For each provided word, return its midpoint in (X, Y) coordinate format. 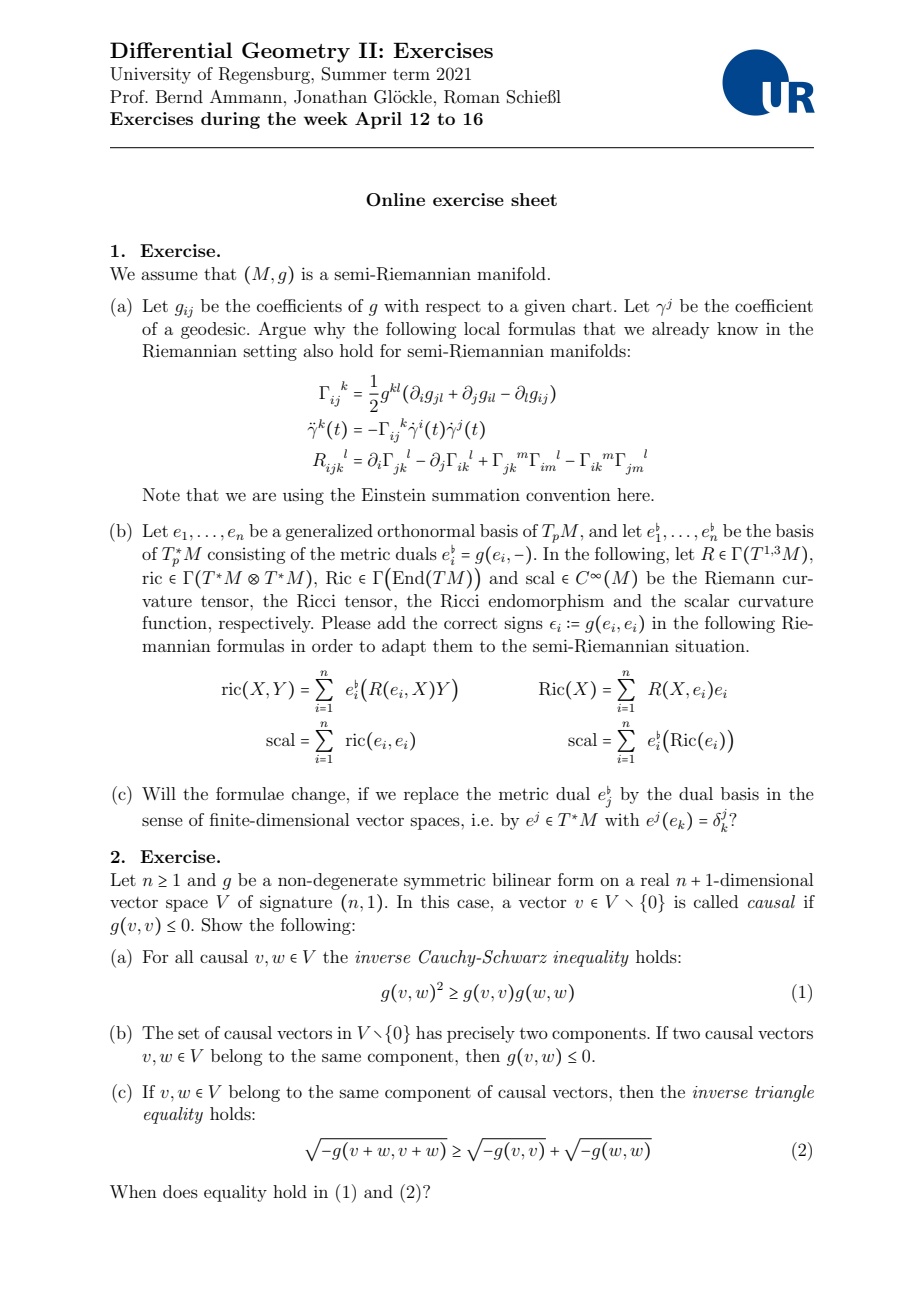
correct (470, 623)
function (174, 622)
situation (711, 645)
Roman (472, 97)
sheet (534, 199)
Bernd (179, 96)
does (180, 1191)
